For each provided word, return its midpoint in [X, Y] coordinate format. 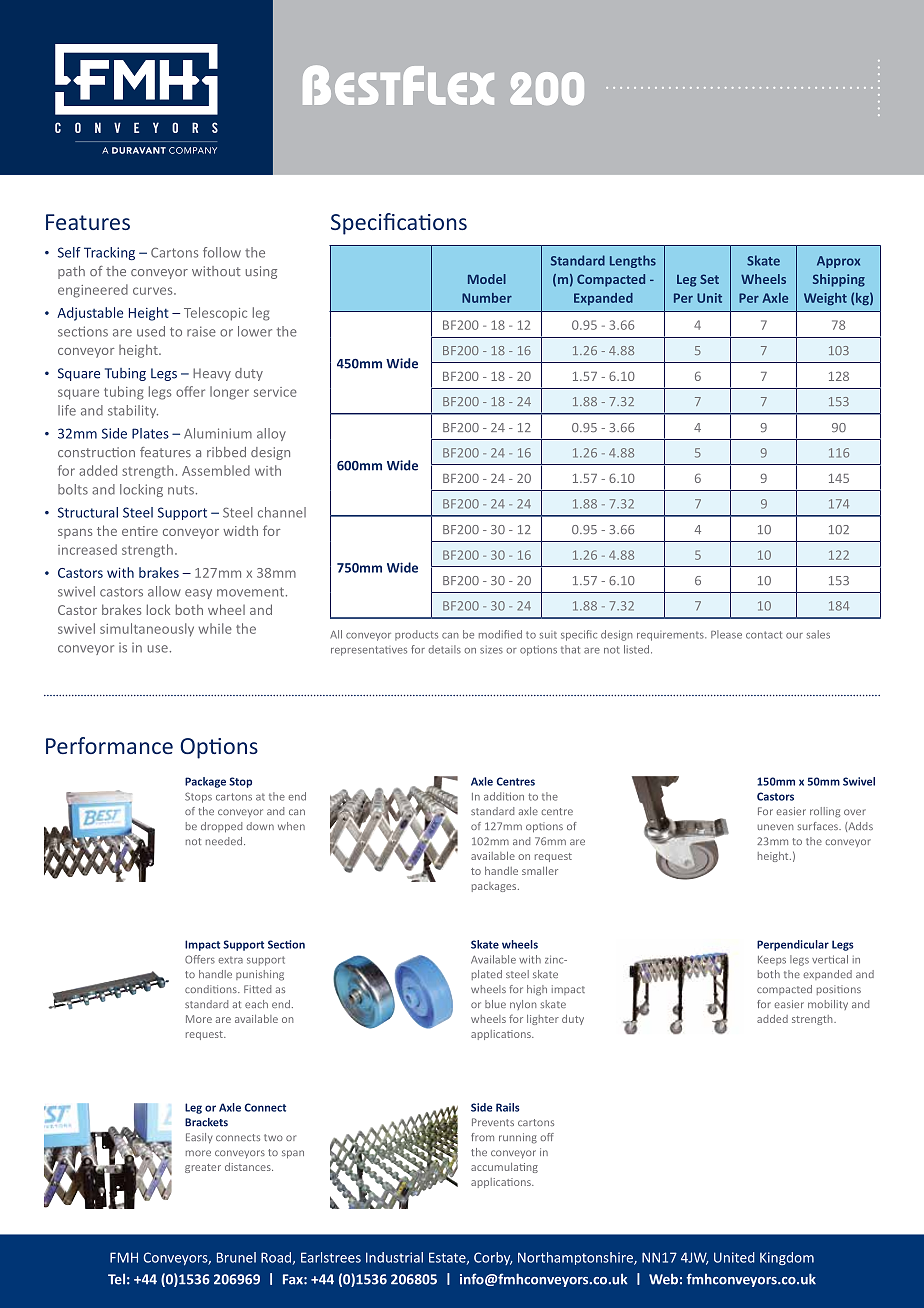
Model [487, 279]
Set [709, 279]
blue [495, 1004]
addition [504, 796]
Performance [109, 745]
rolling [825, 812]
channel [282, 512]
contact [764, 635]
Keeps [772, 961]
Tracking [109, 253]
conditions [212, 989]
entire [140, 531]
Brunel [236, 1257]
